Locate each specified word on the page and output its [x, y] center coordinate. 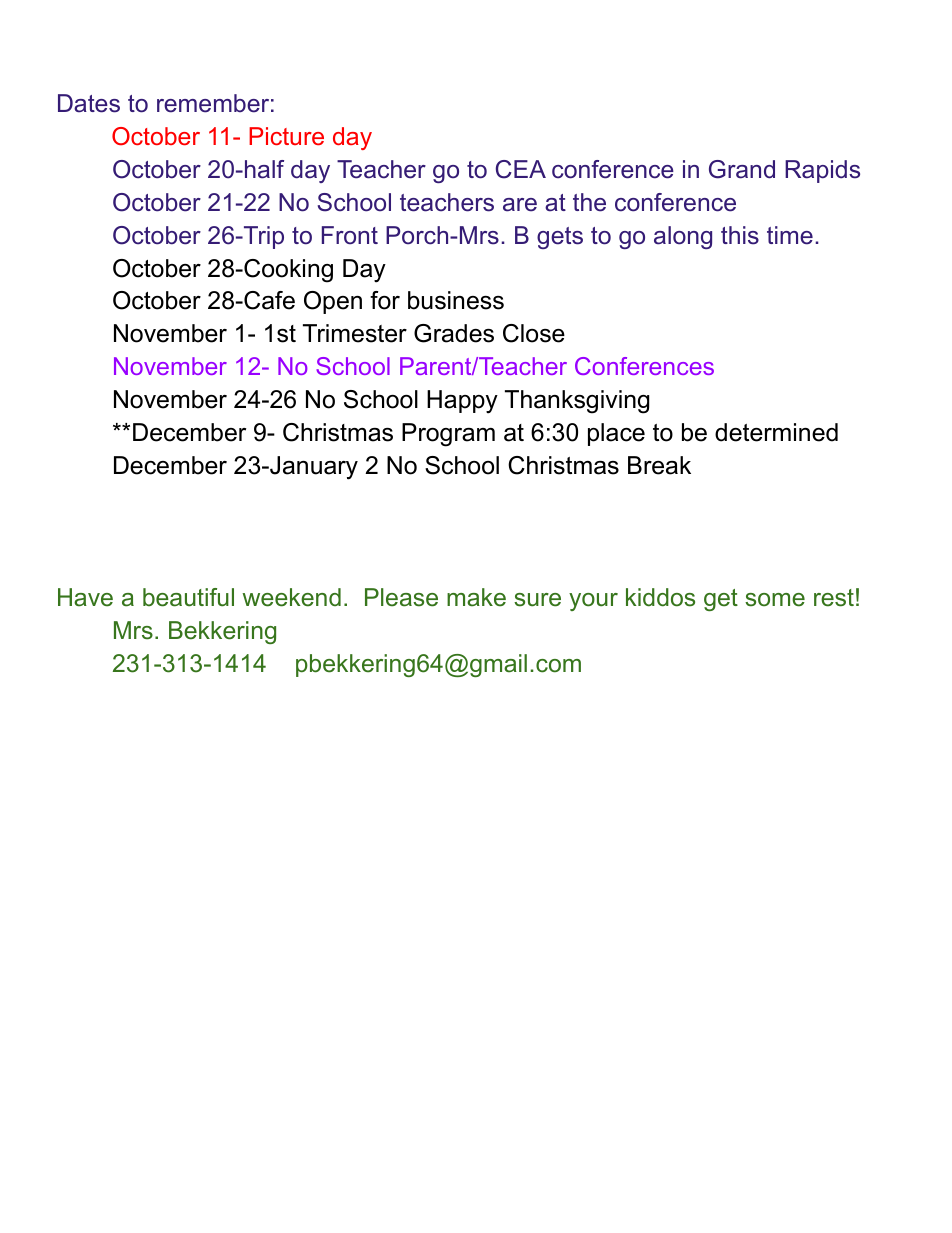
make [476, 597]
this [740, 235]
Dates [89, 103]
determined [776, 432]
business [456, 300]
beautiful [188, 597]
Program [448, 435]
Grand [742, 169]
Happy [462, 402]
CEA [521, 169]
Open [333, 302]
